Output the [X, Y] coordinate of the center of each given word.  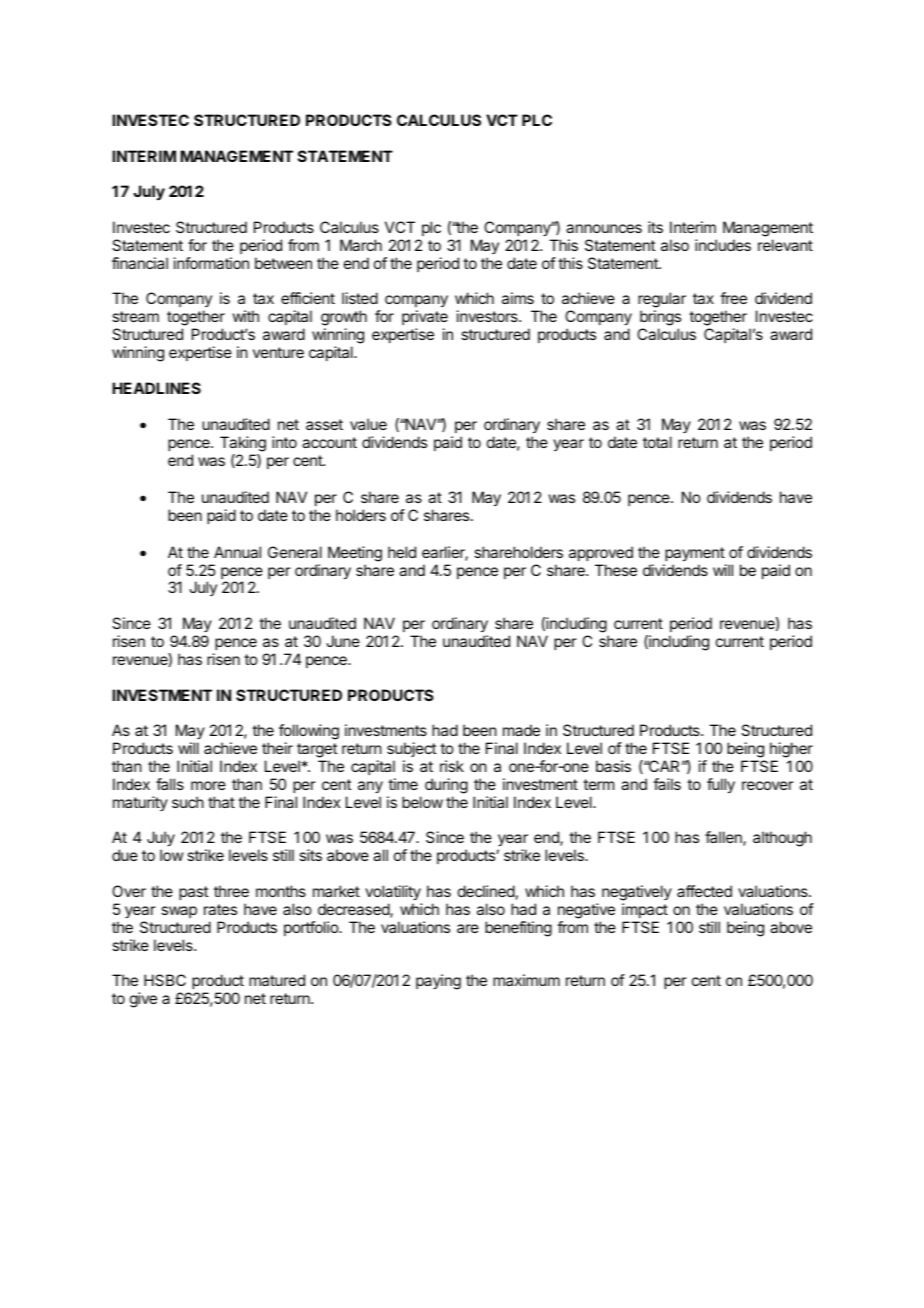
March [361, 245]
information [211, 263]
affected [704, 891]
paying [438, 982]
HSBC [165, 980]
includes [723, 245]
